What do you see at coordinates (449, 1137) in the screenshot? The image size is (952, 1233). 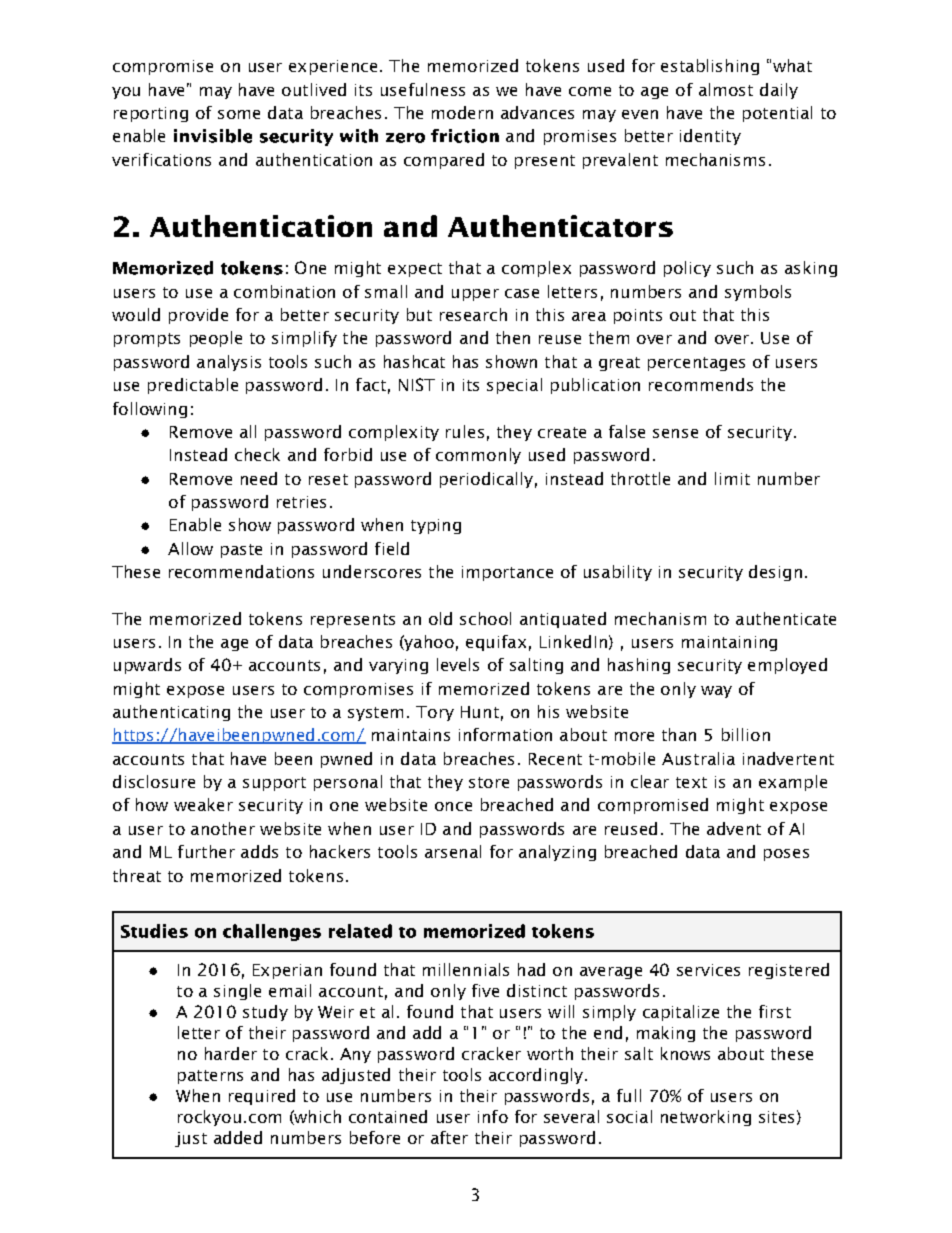 I see `after` at bounding box center [449, 1137].
